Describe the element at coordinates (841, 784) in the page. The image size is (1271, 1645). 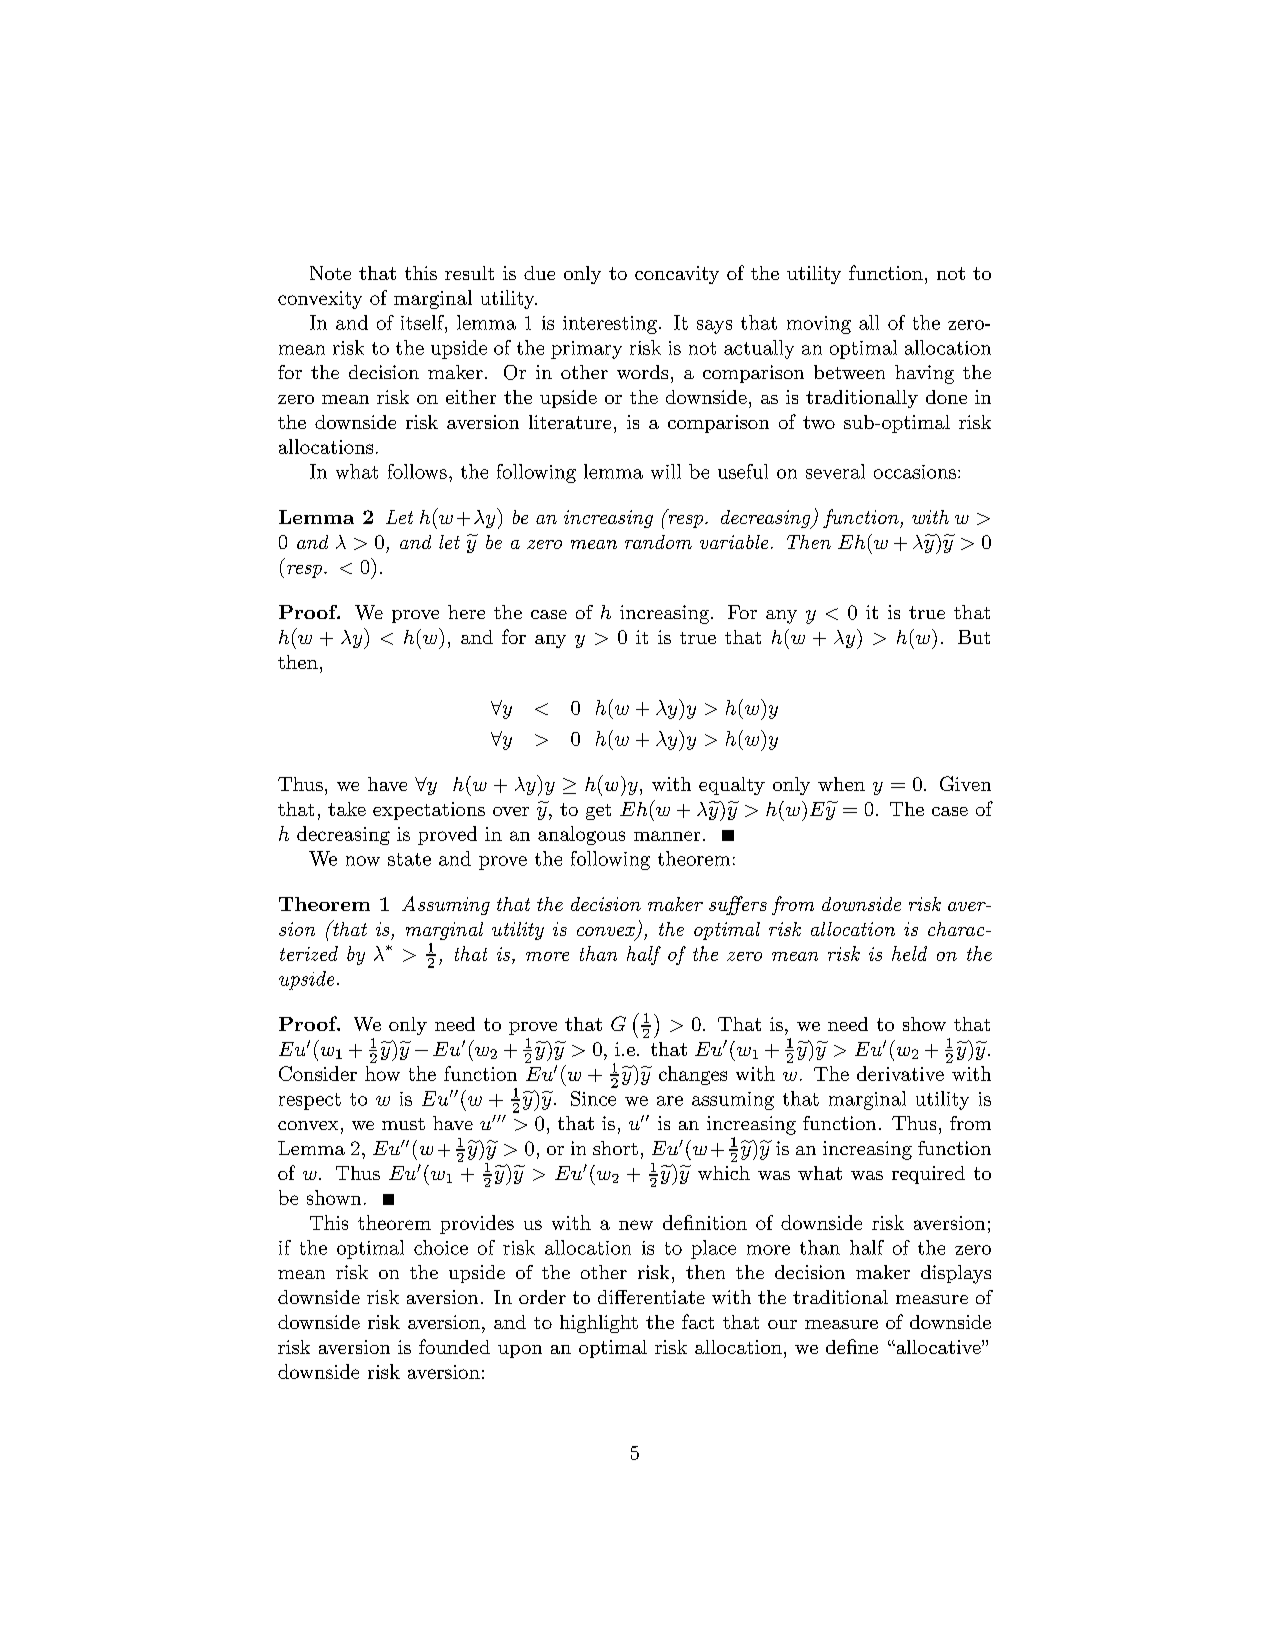
I see `when` at that location.
